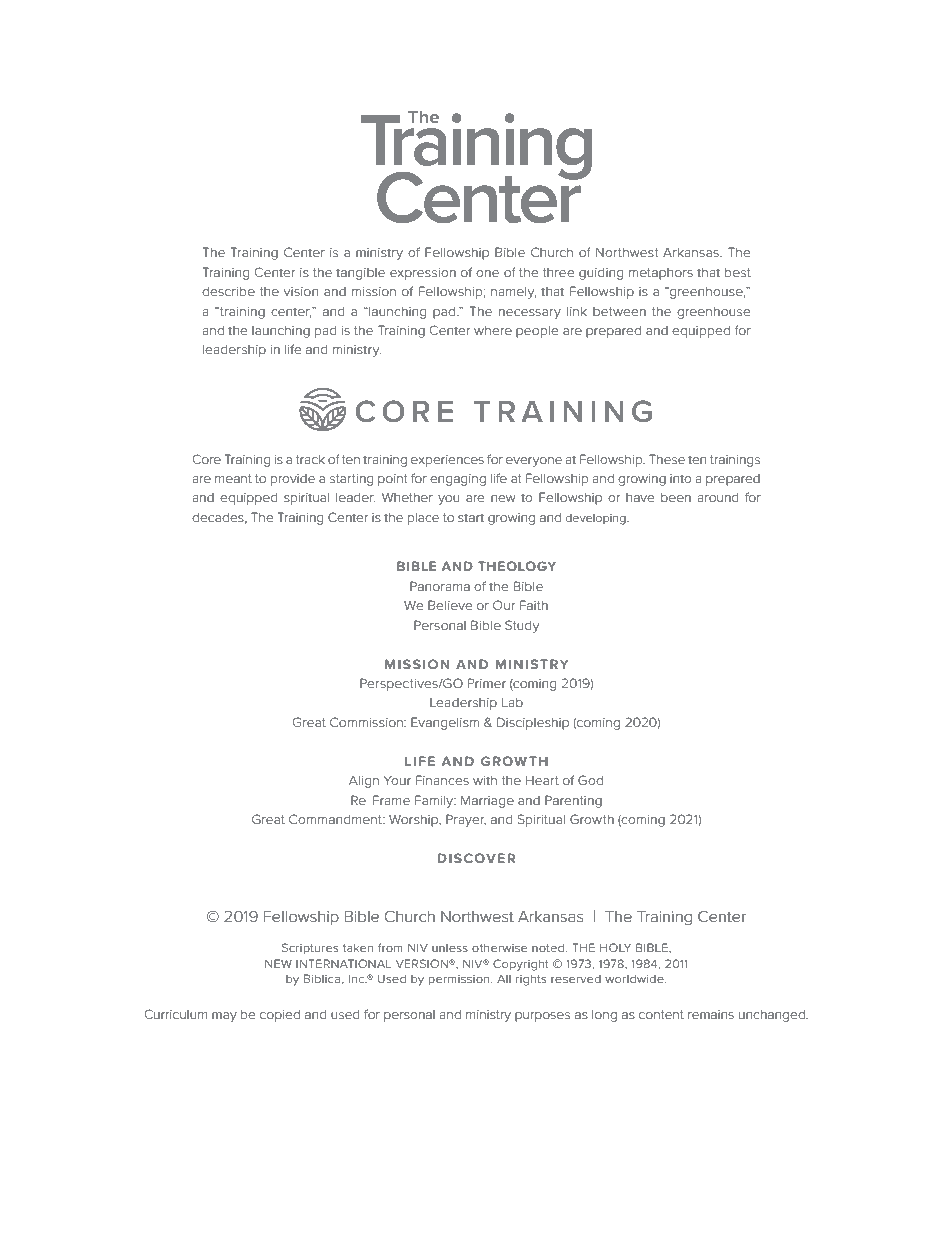 The width and height of the screenshot is (952, 1233). Describe the element at coordinates (738, 272) in the screenshot. I see `best` at that location.
